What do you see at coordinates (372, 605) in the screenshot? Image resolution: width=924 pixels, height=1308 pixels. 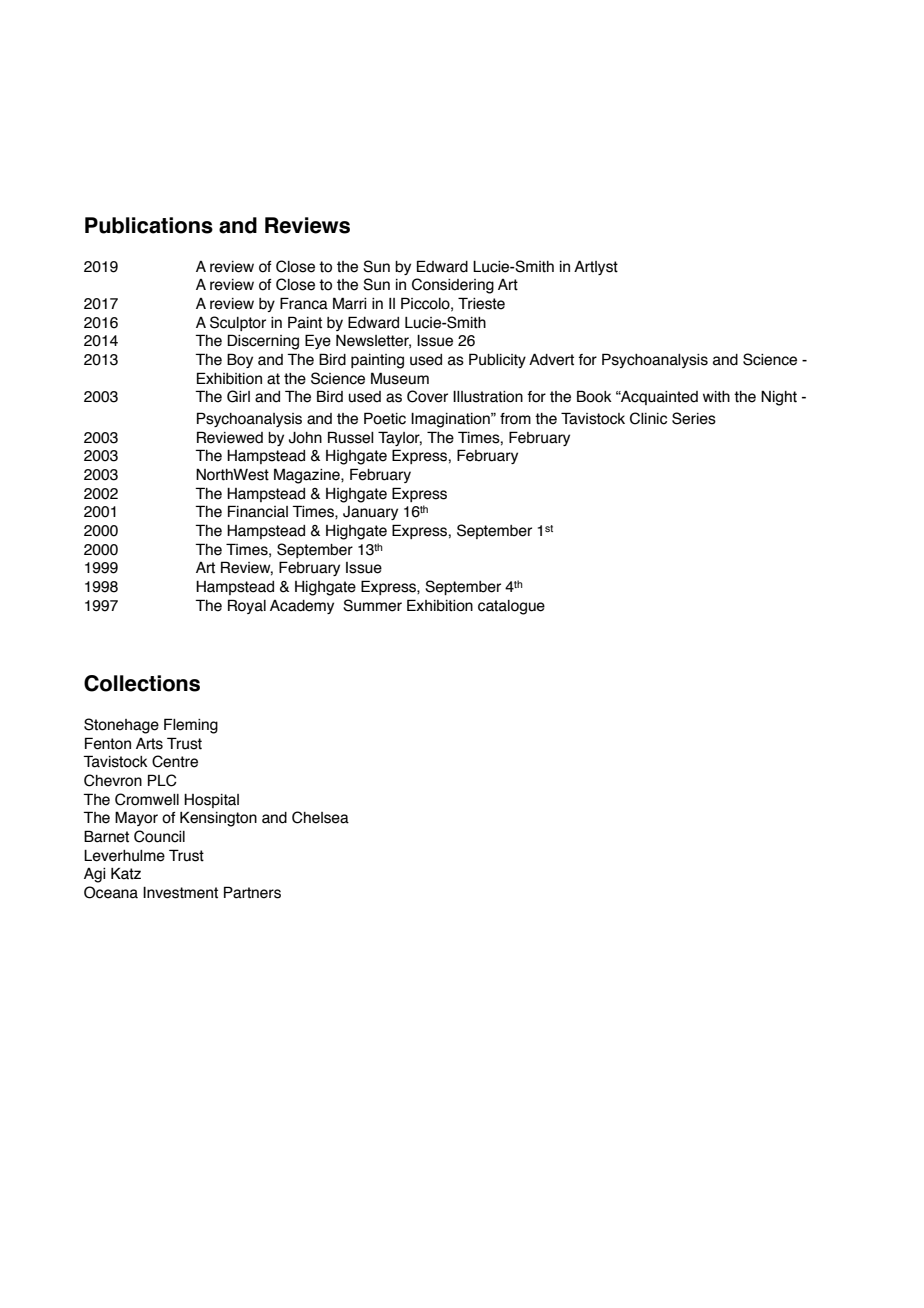 I see `Summer` at bounding box center [372, 605].
